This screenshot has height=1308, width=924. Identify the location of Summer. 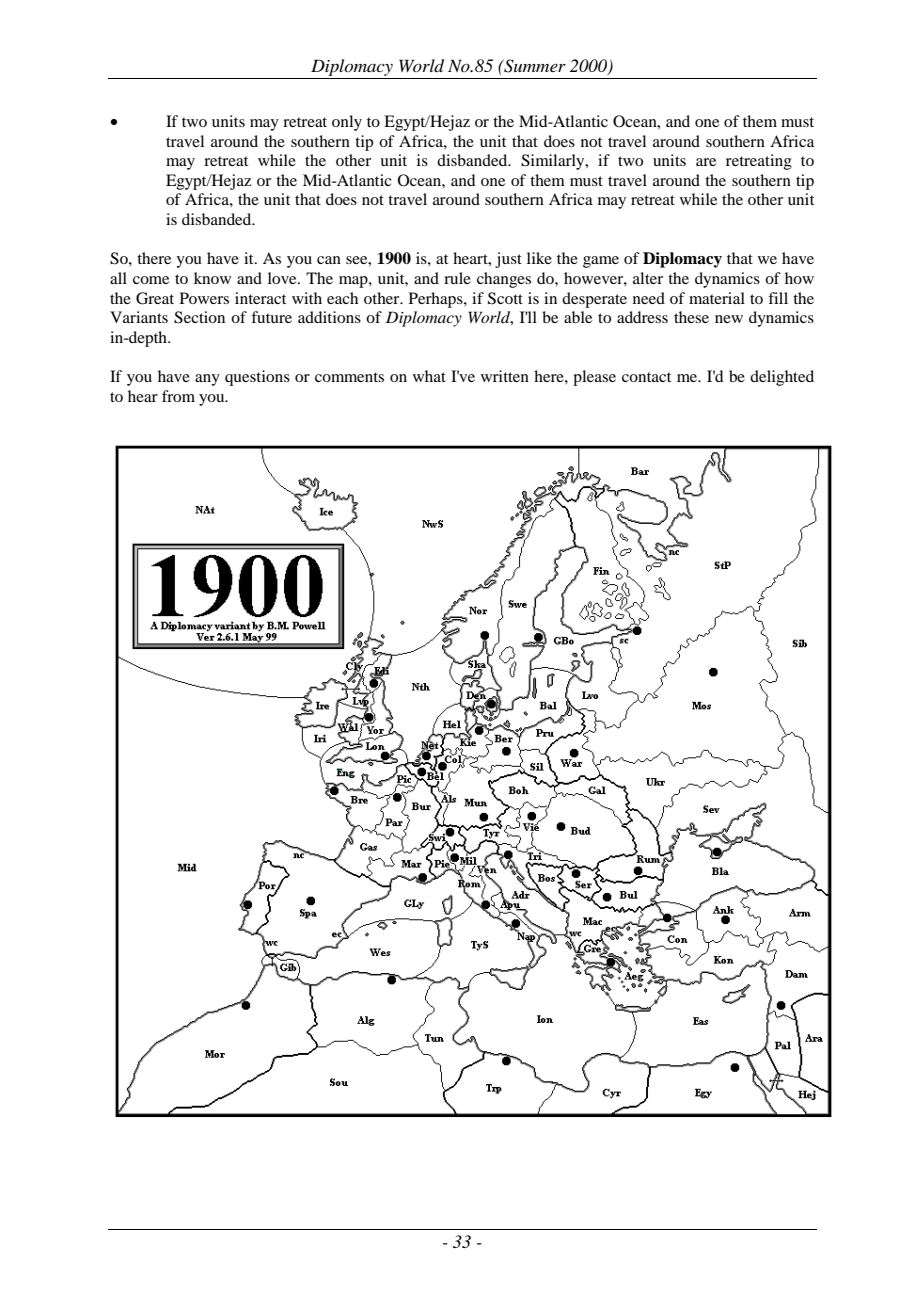
(534, 66).
